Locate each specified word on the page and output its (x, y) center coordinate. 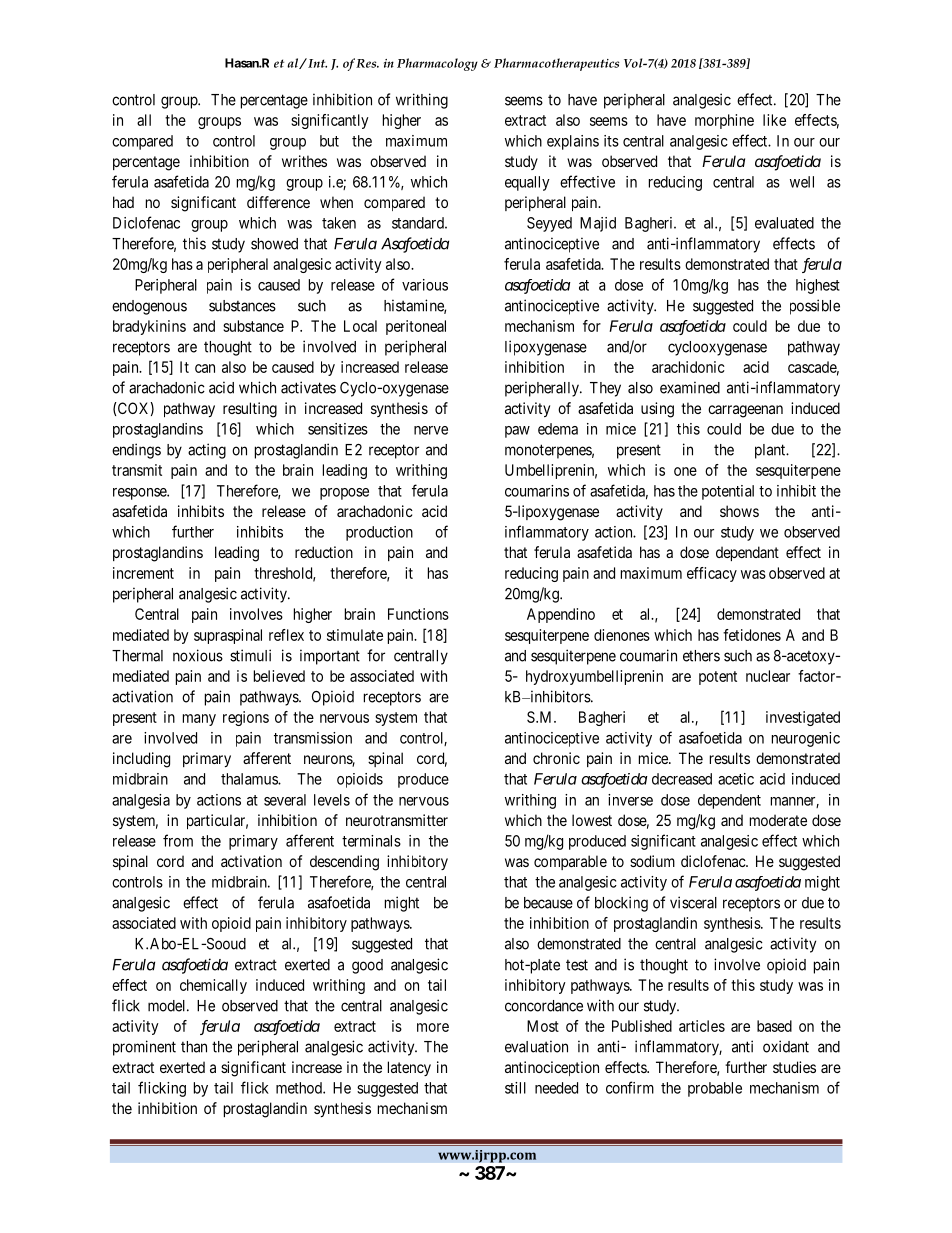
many (199, 720)
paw (517, 432)
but (329, 141)
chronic (556, 758)
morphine (724, 121)
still (515, 1088)
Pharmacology (437, 64)
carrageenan (745, 411)
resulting (250, 410)
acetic (736, 779)
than (194, 1047)
